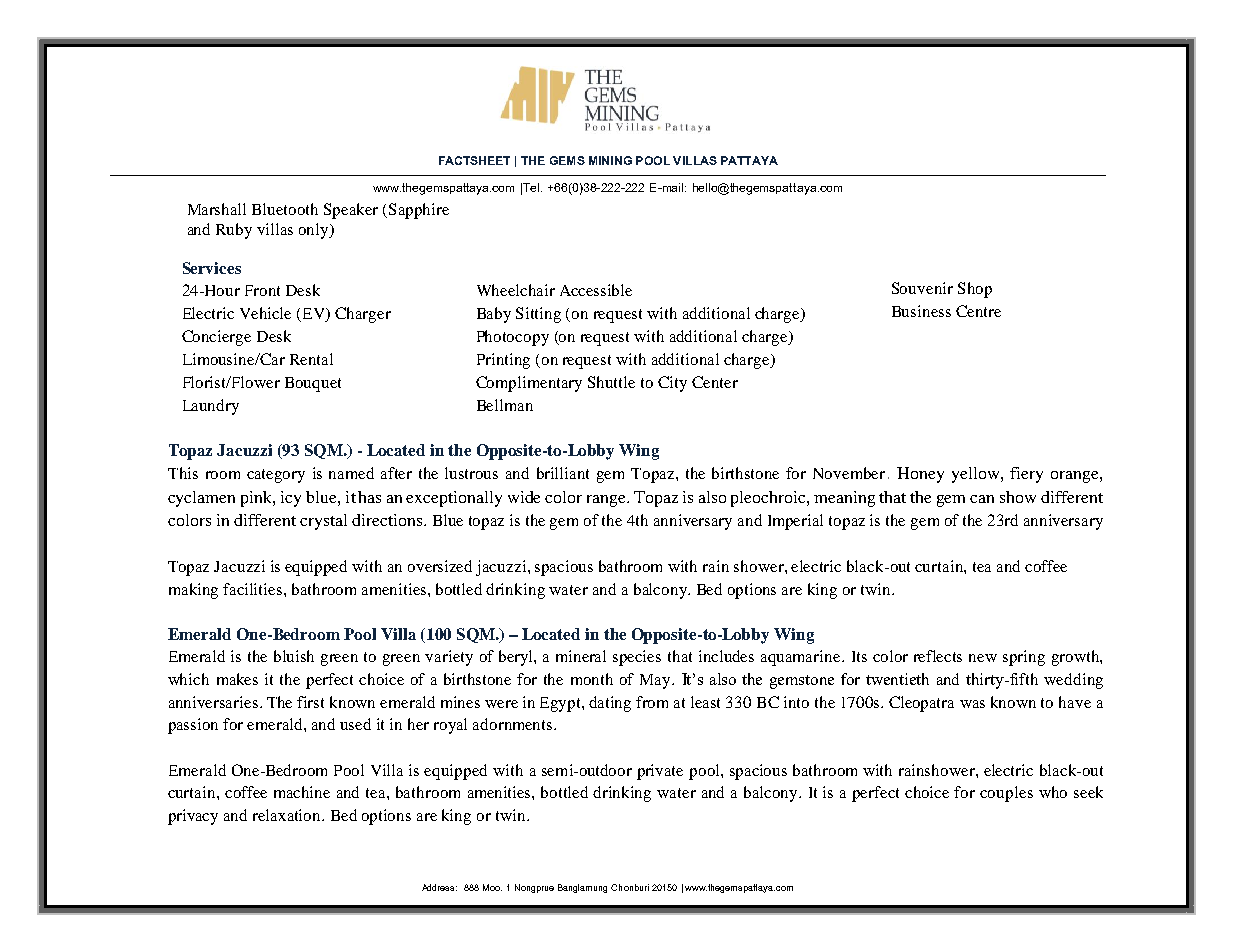 This screenshot has height=952, width=1233. Describe the element at coordinates (975, 290) in the screenshot. I see `Shop` at that location.
